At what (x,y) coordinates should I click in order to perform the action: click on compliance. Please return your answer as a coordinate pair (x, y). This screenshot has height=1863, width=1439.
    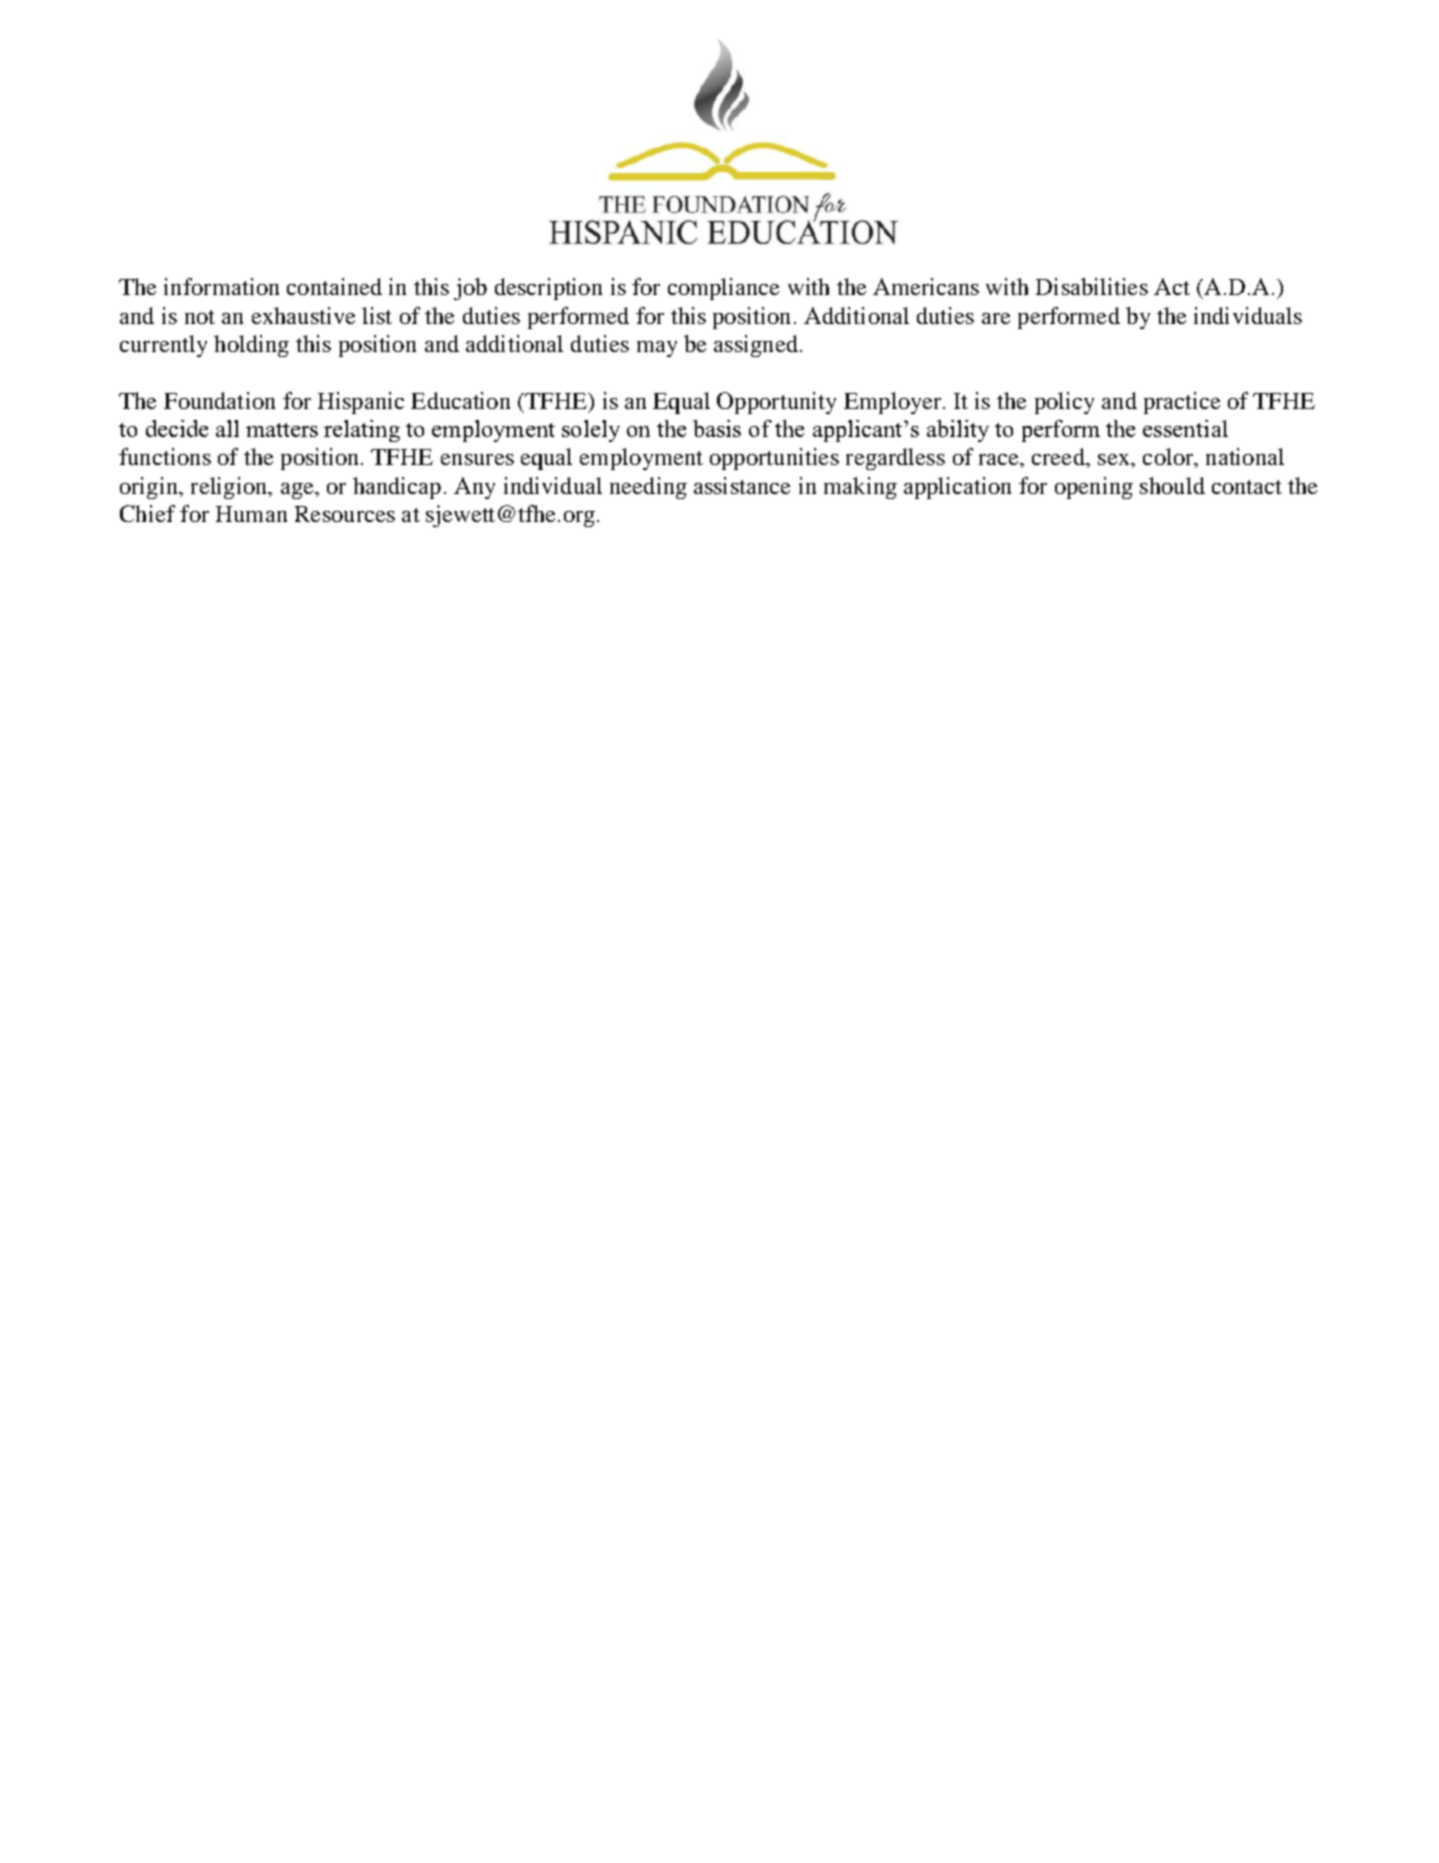
    Looking at the image, I should click on (723, 289).
